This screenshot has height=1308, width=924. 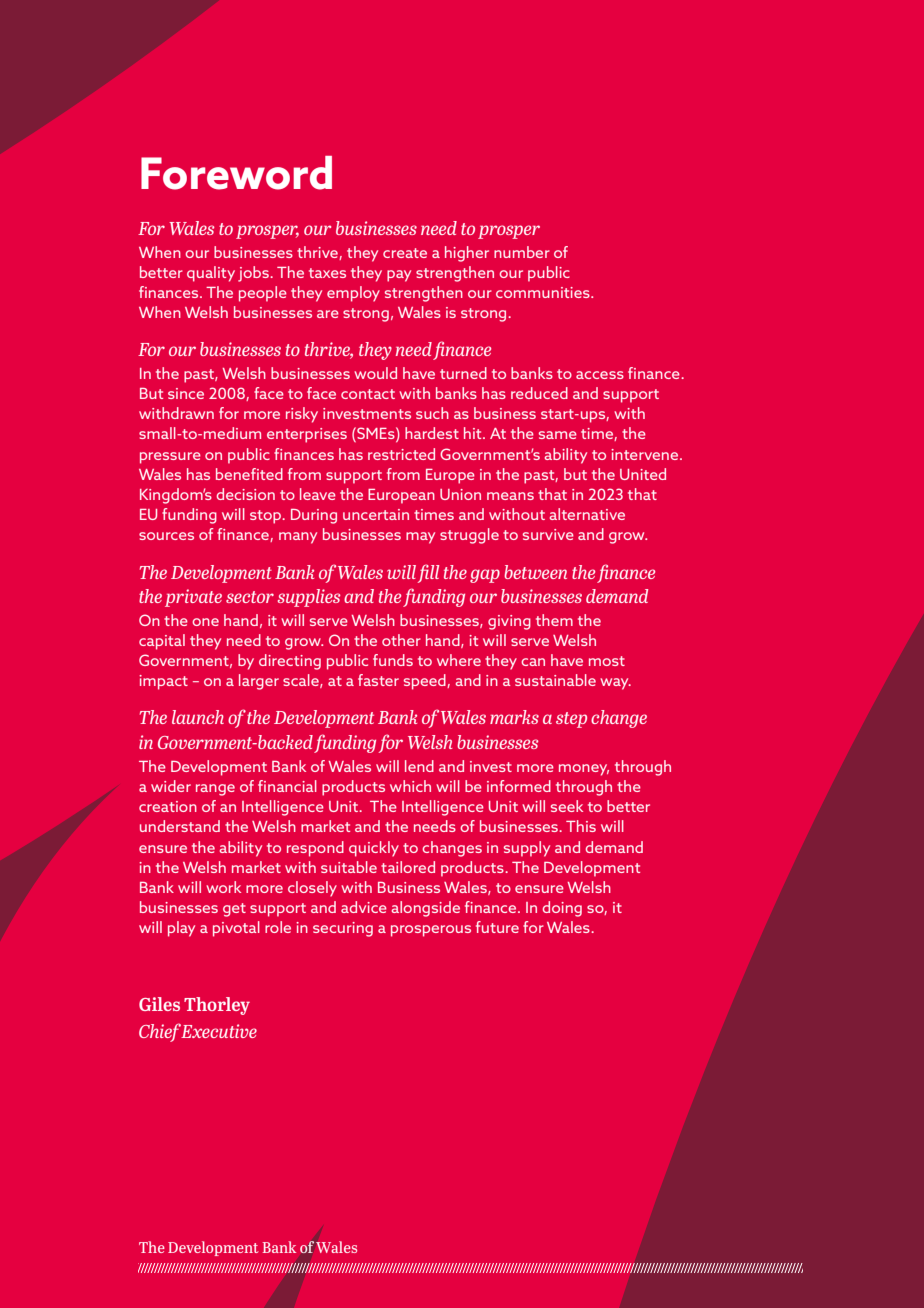 I want to click on securing, so click(x=343, y=929).
